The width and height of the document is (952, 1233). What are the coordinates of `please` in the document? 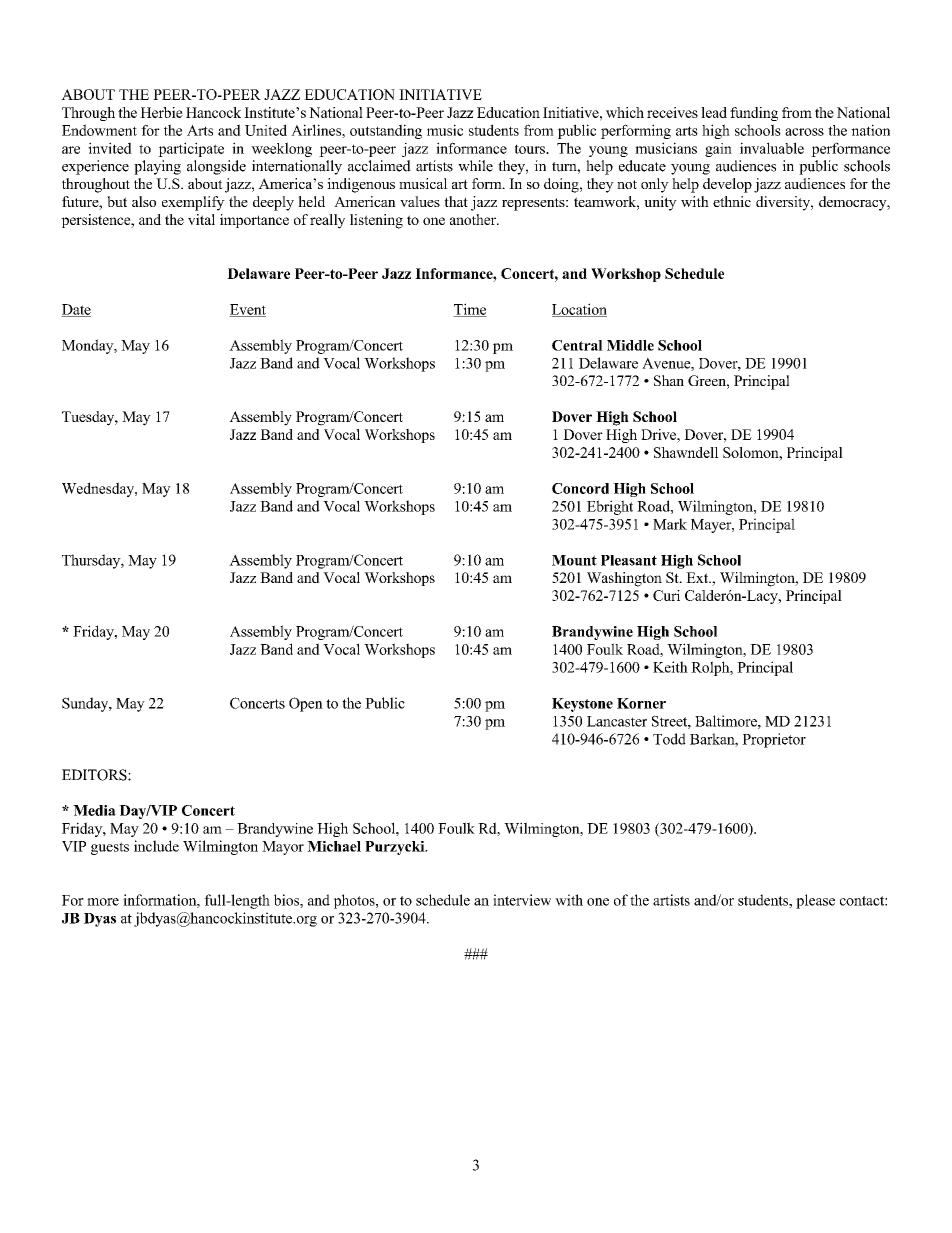 It's located at (815, 901).
